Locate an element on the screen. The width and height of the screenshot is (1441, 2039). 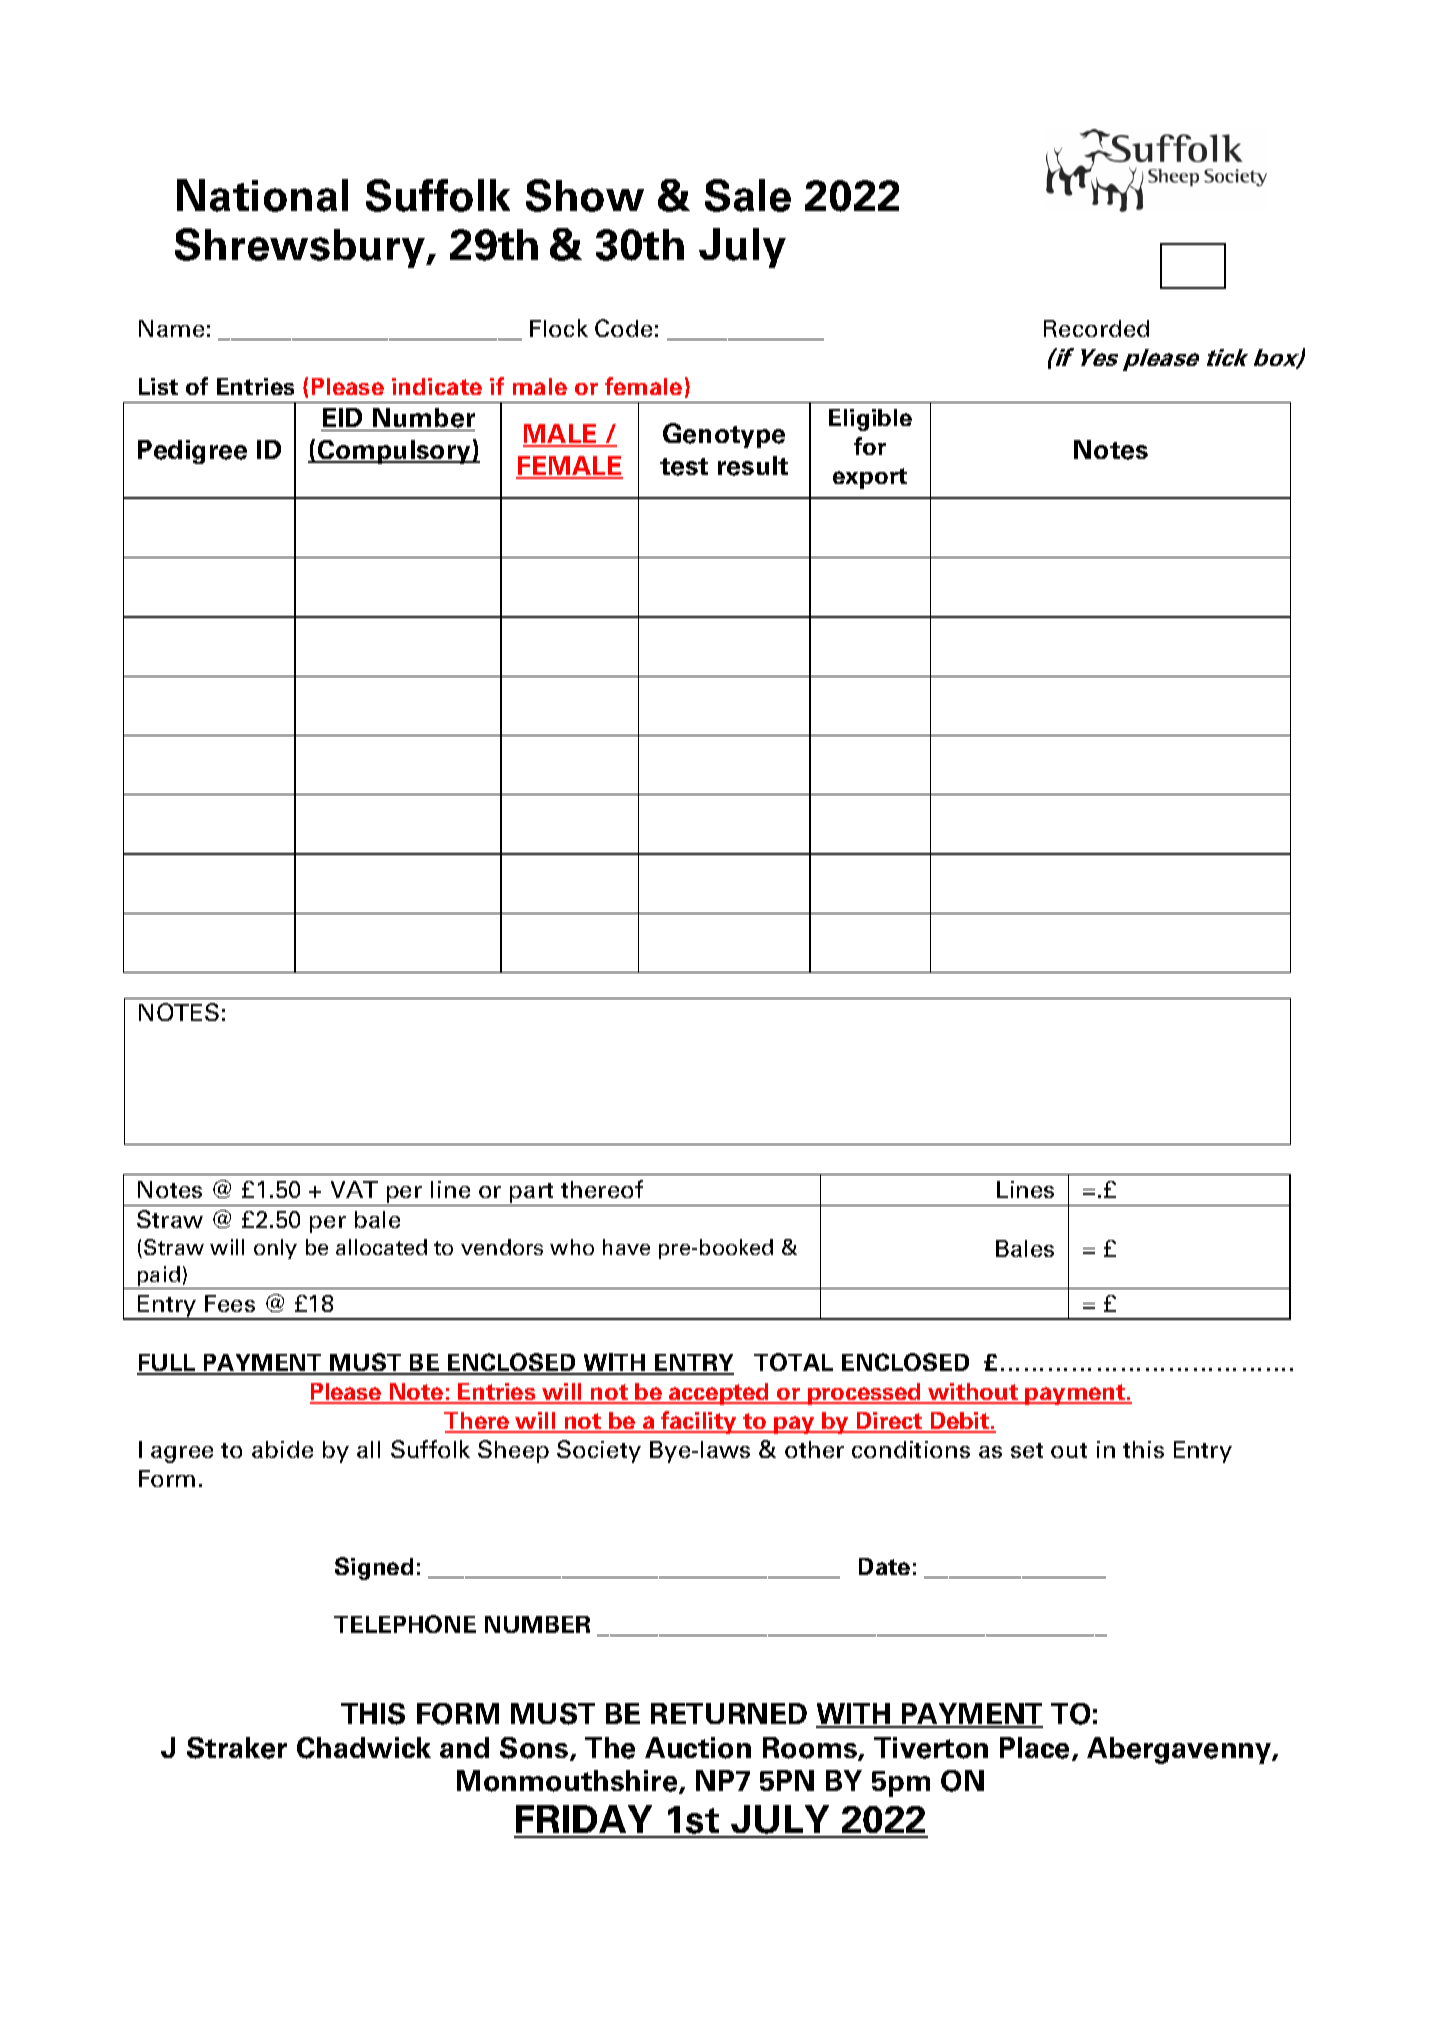
Recorded is located at coordinates (1096, 328).
